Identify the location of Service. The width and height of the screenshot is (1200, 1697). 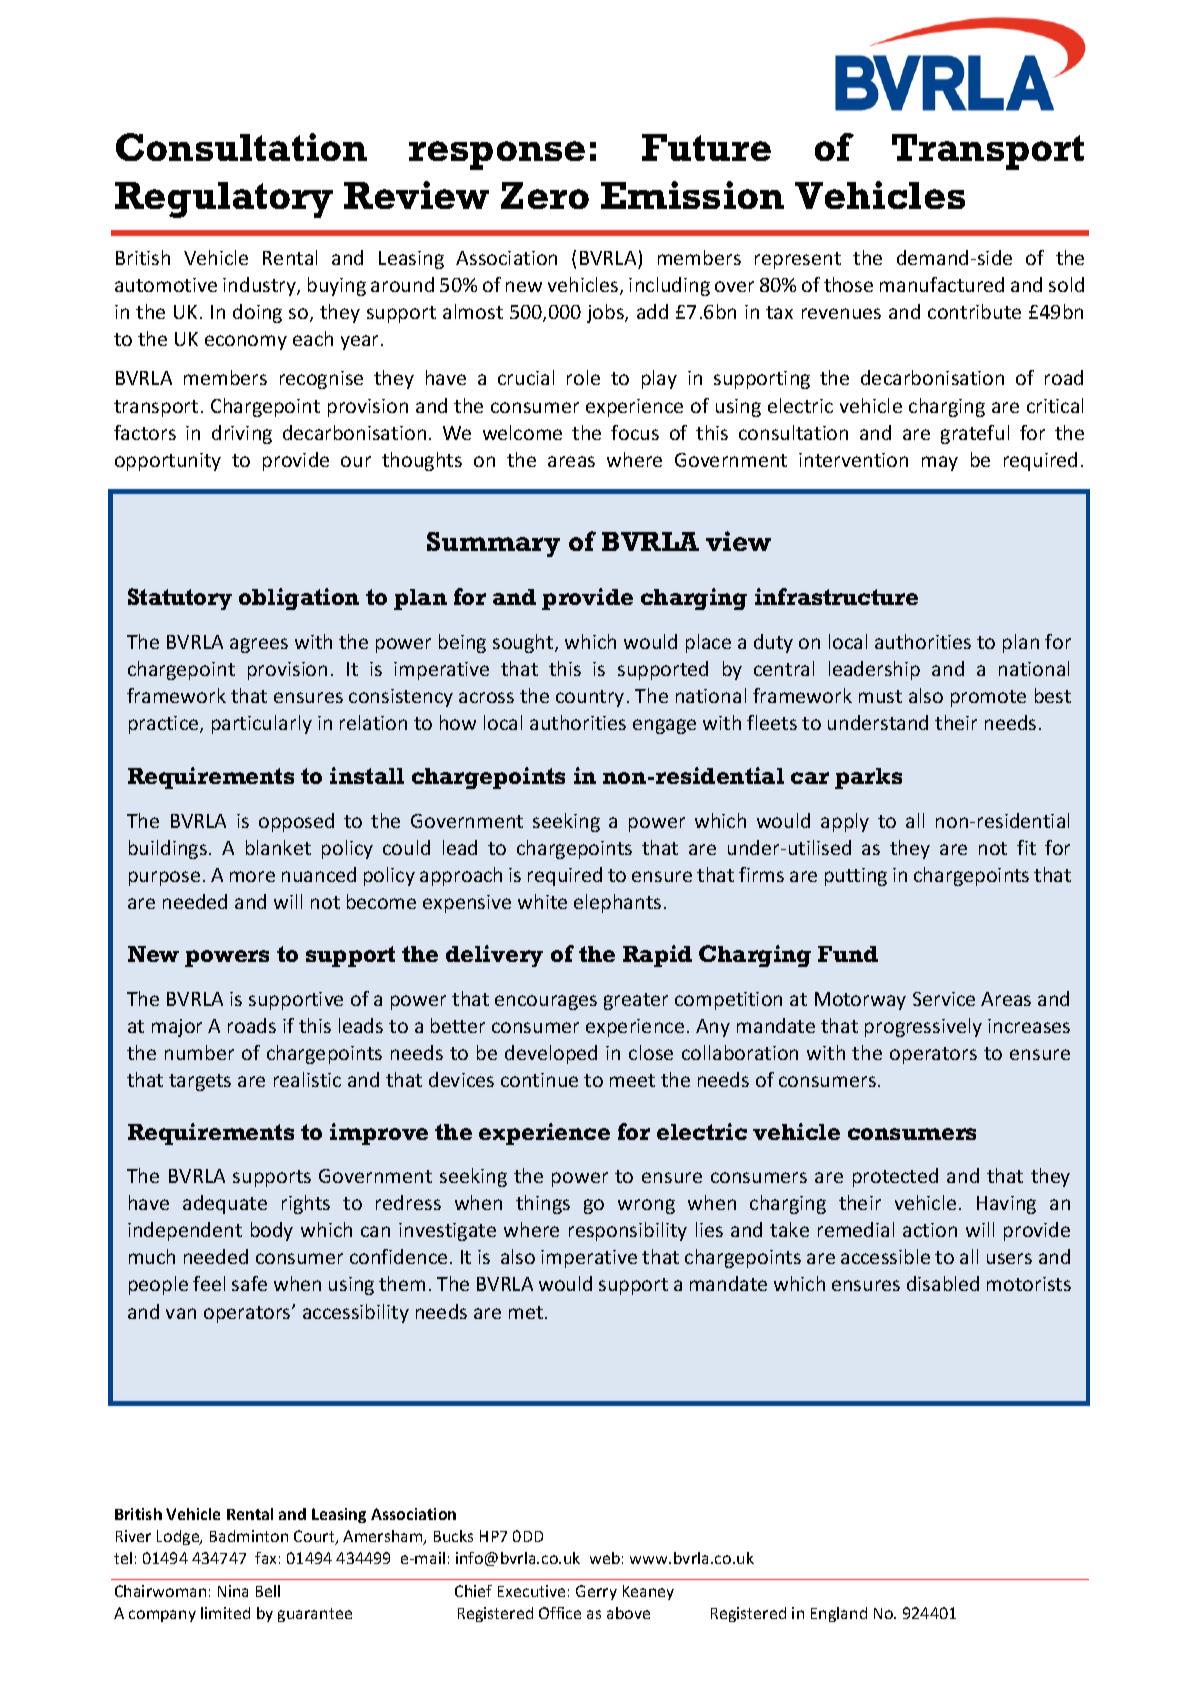
(944, 999).
